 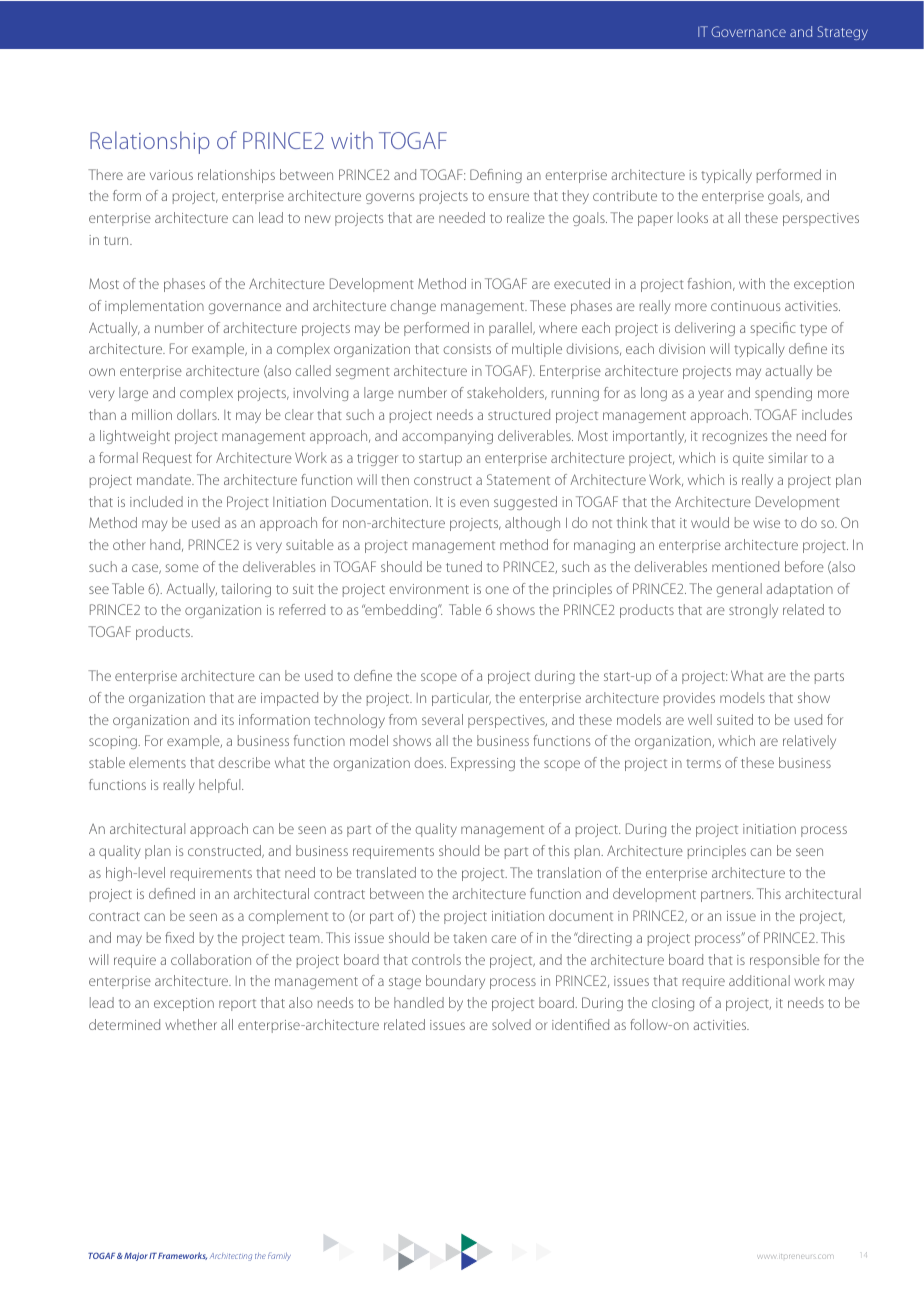 What do you see at coordinates (483, 764) in the image?
I see `Expressing` at bounding box center [483, 764].
